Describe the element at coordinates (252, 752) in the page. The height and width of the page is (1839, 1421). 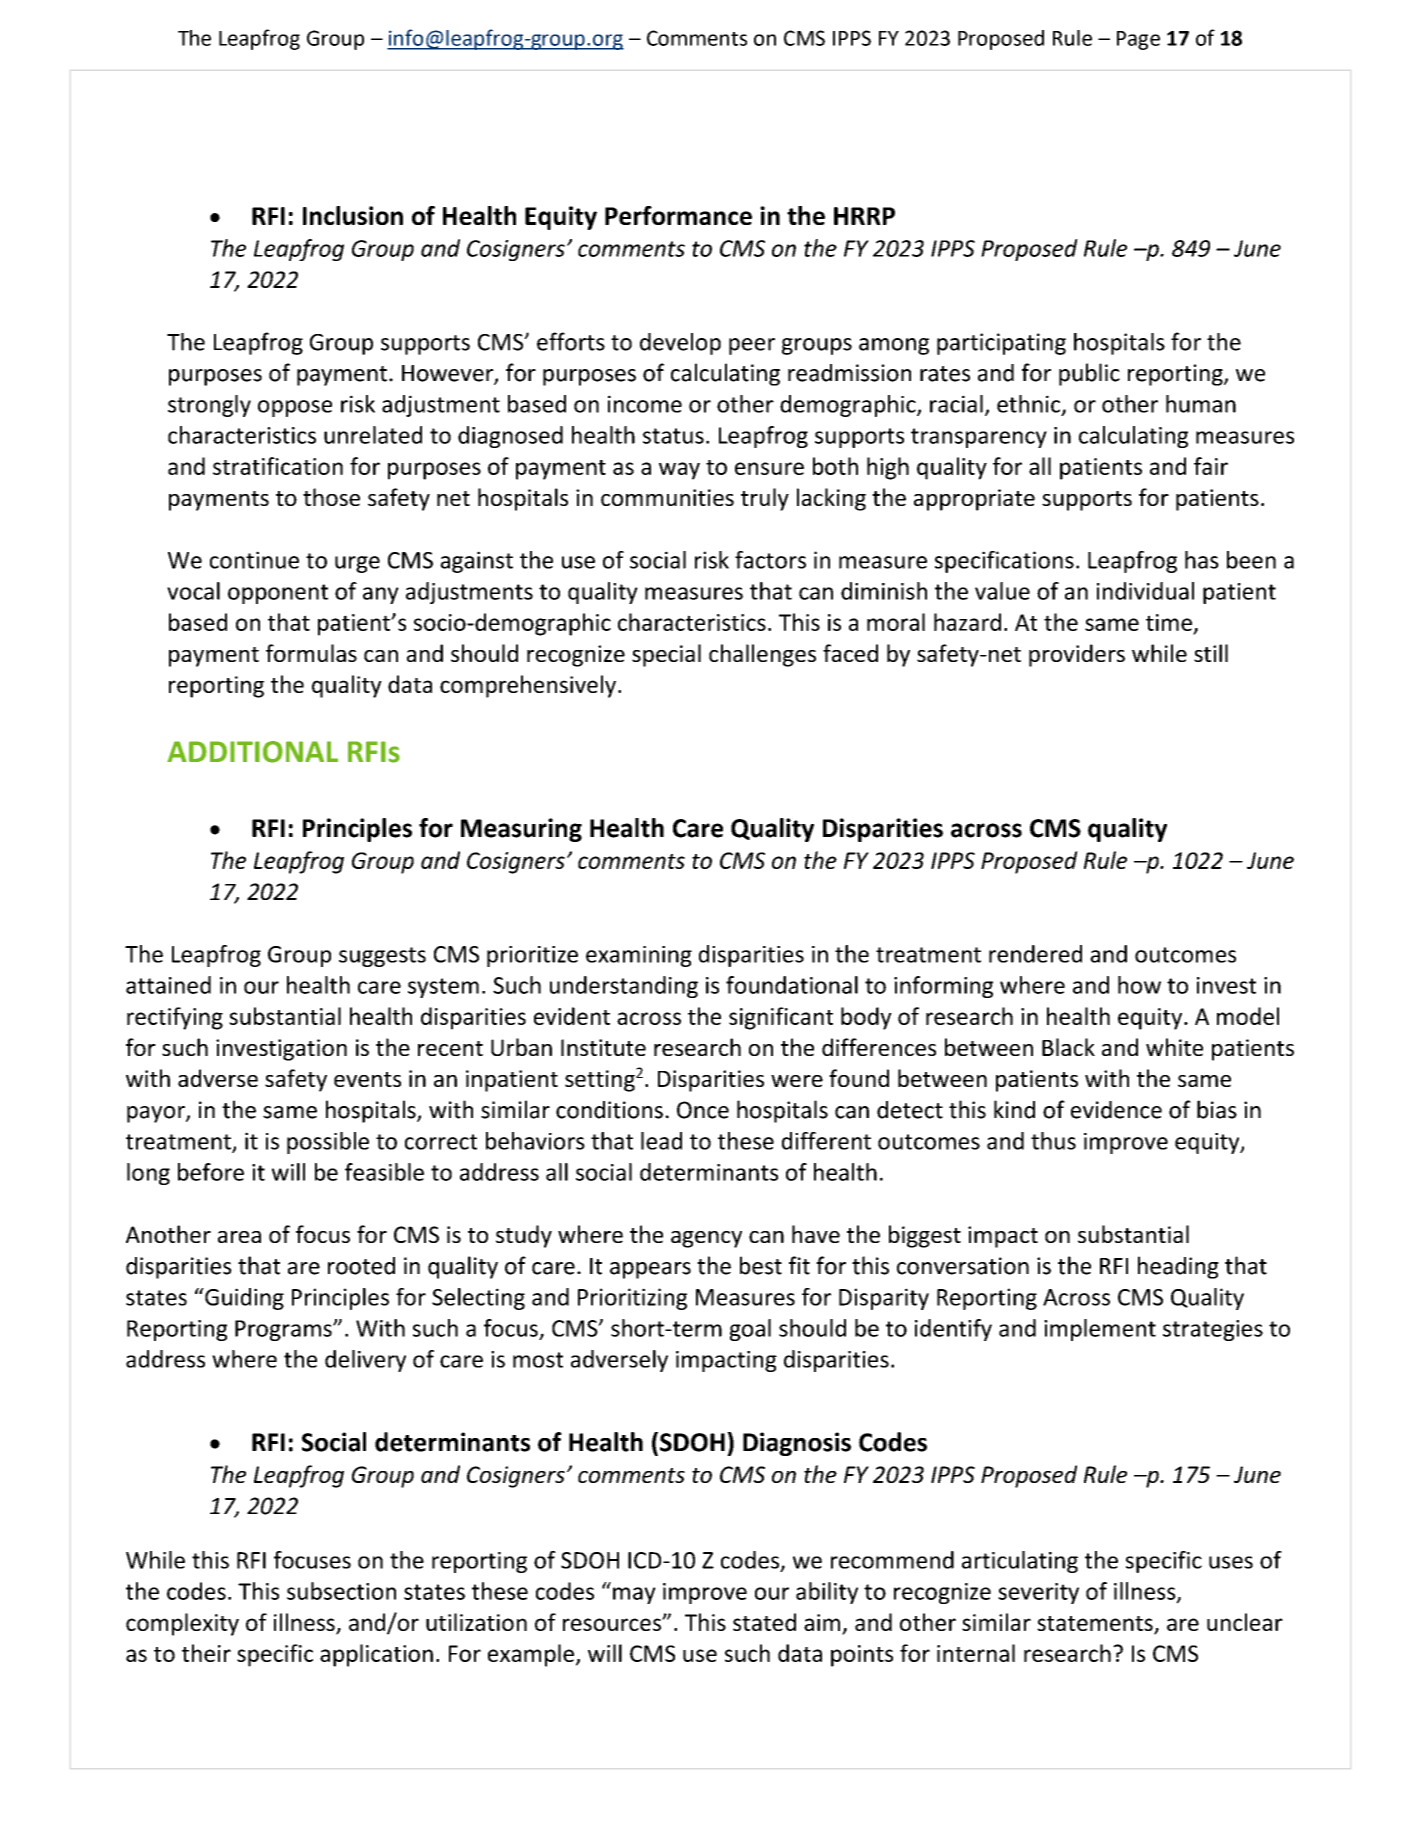
I see `ADDITIONAL` at that location.
